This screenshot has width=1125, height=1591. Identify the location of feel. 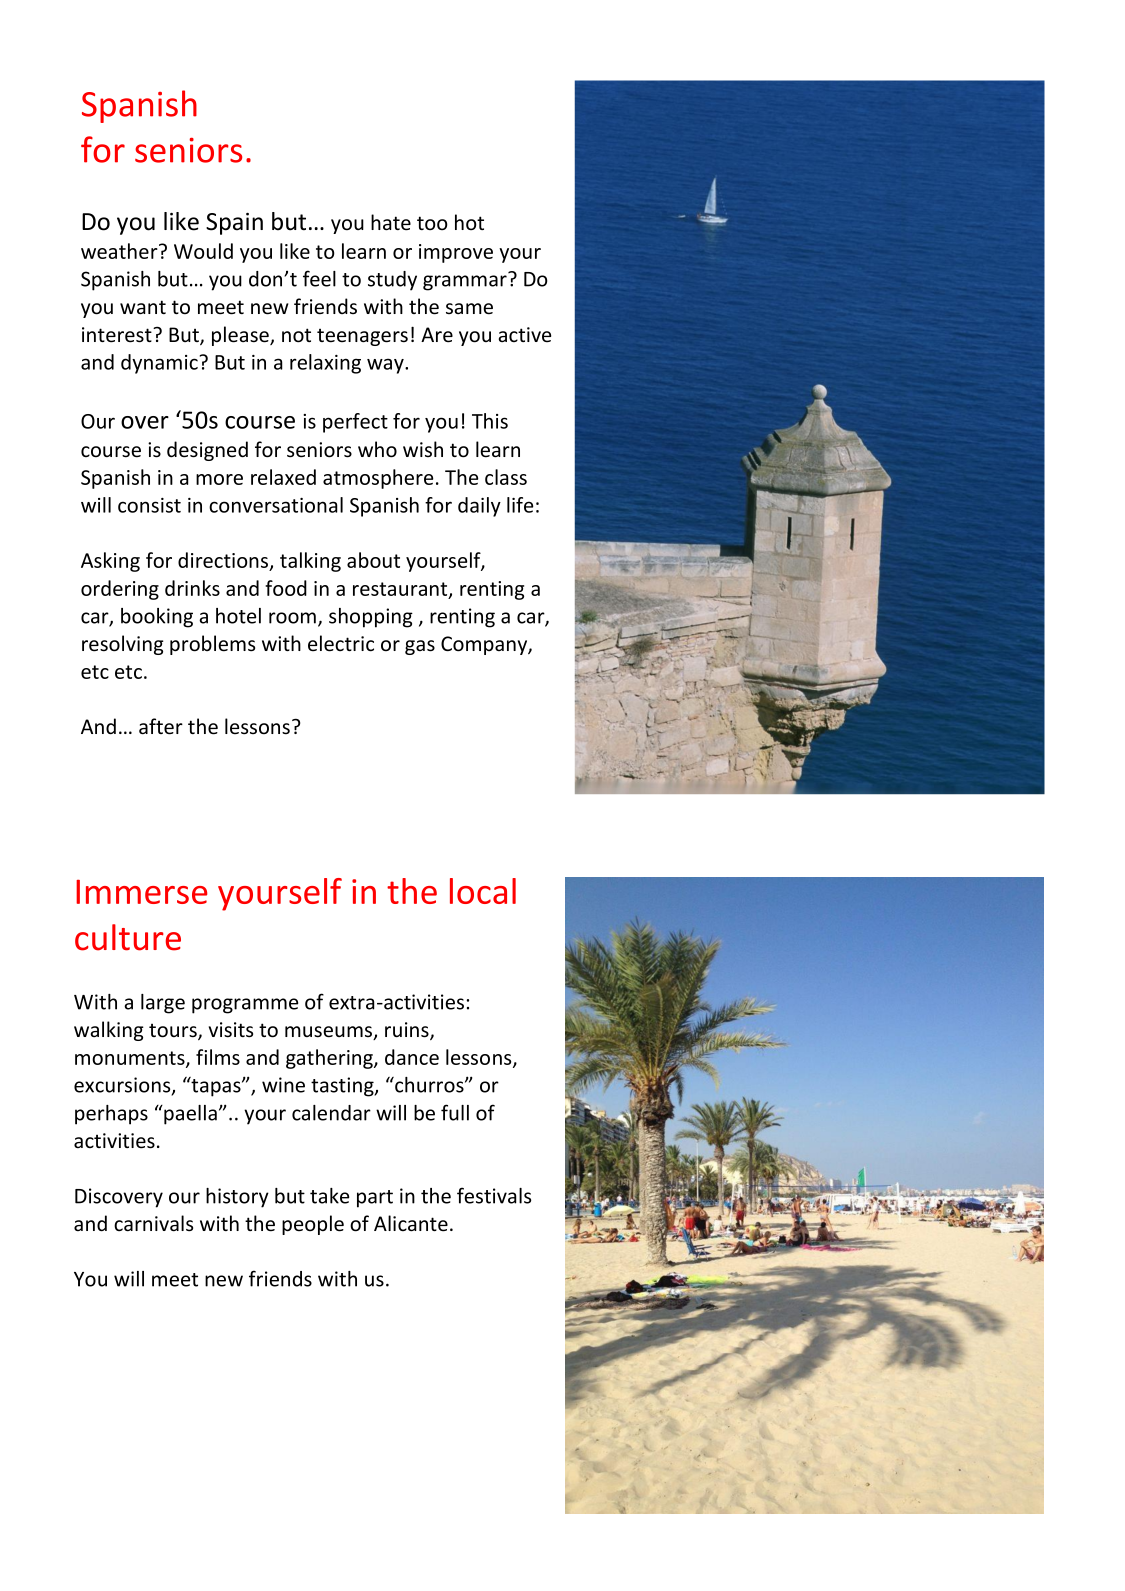
(319, 278).
